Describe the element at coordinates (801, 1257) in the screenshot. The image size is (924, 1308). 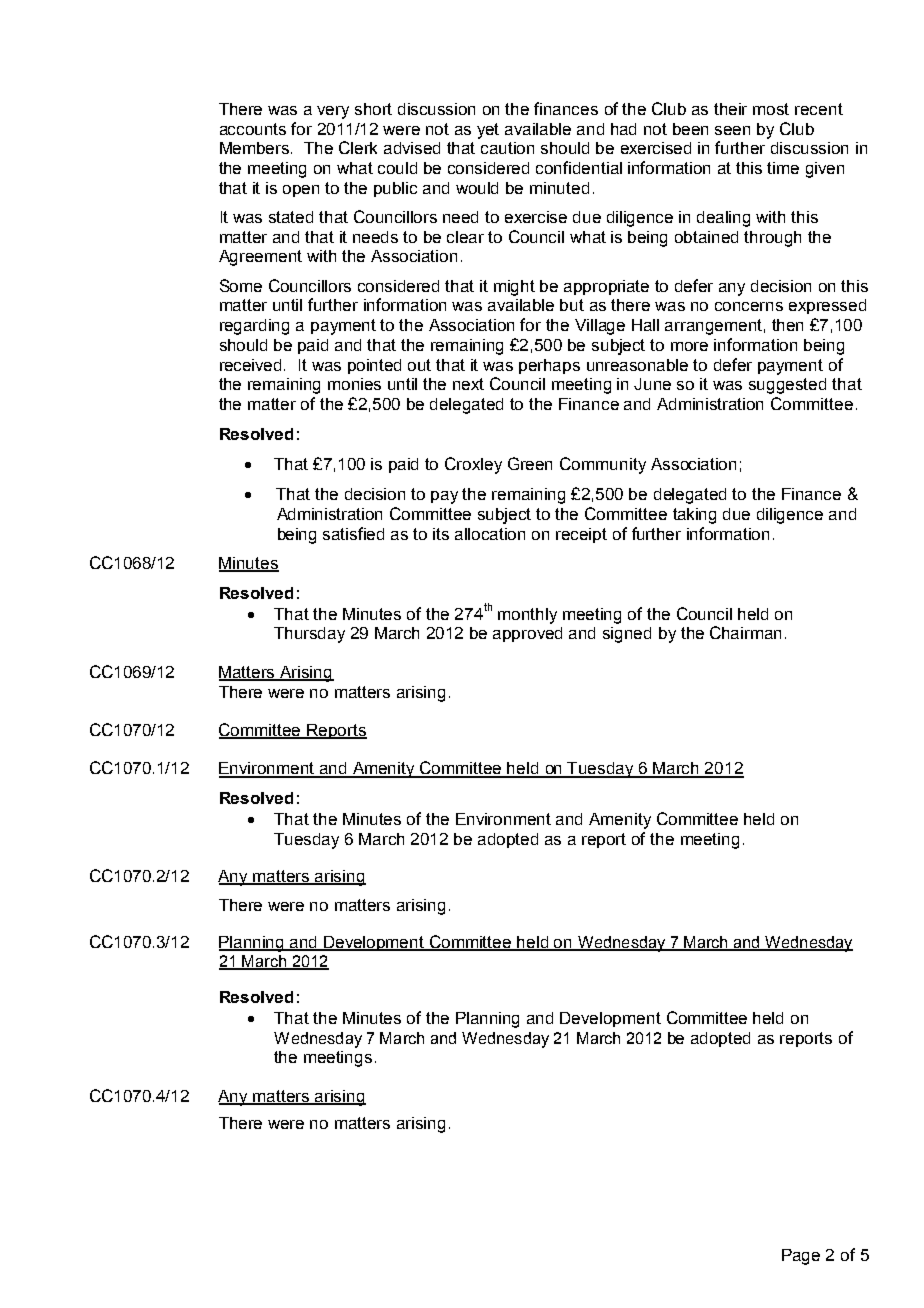
I see `Page` at that location.
